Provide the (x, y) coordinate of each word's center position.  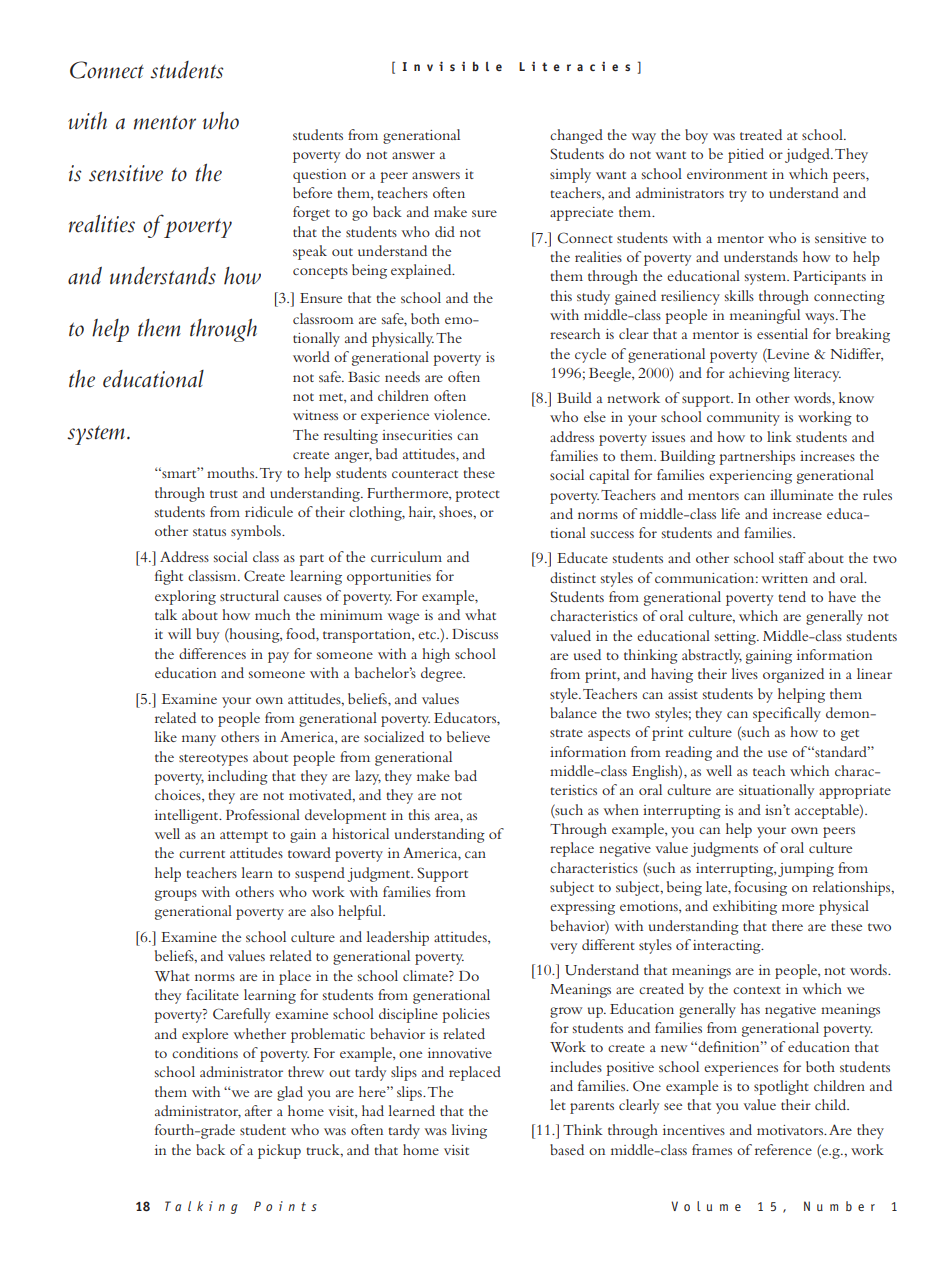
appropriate (855, 792)
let (558, 1104)
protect (478, 496)
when (621, 809)
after (258, 1110)
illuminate (801, 494)
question (319, 176)
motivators (791, 1130)
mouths (232, 472)
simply (570, 175)
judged (808, 155)
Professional (263, 814)
